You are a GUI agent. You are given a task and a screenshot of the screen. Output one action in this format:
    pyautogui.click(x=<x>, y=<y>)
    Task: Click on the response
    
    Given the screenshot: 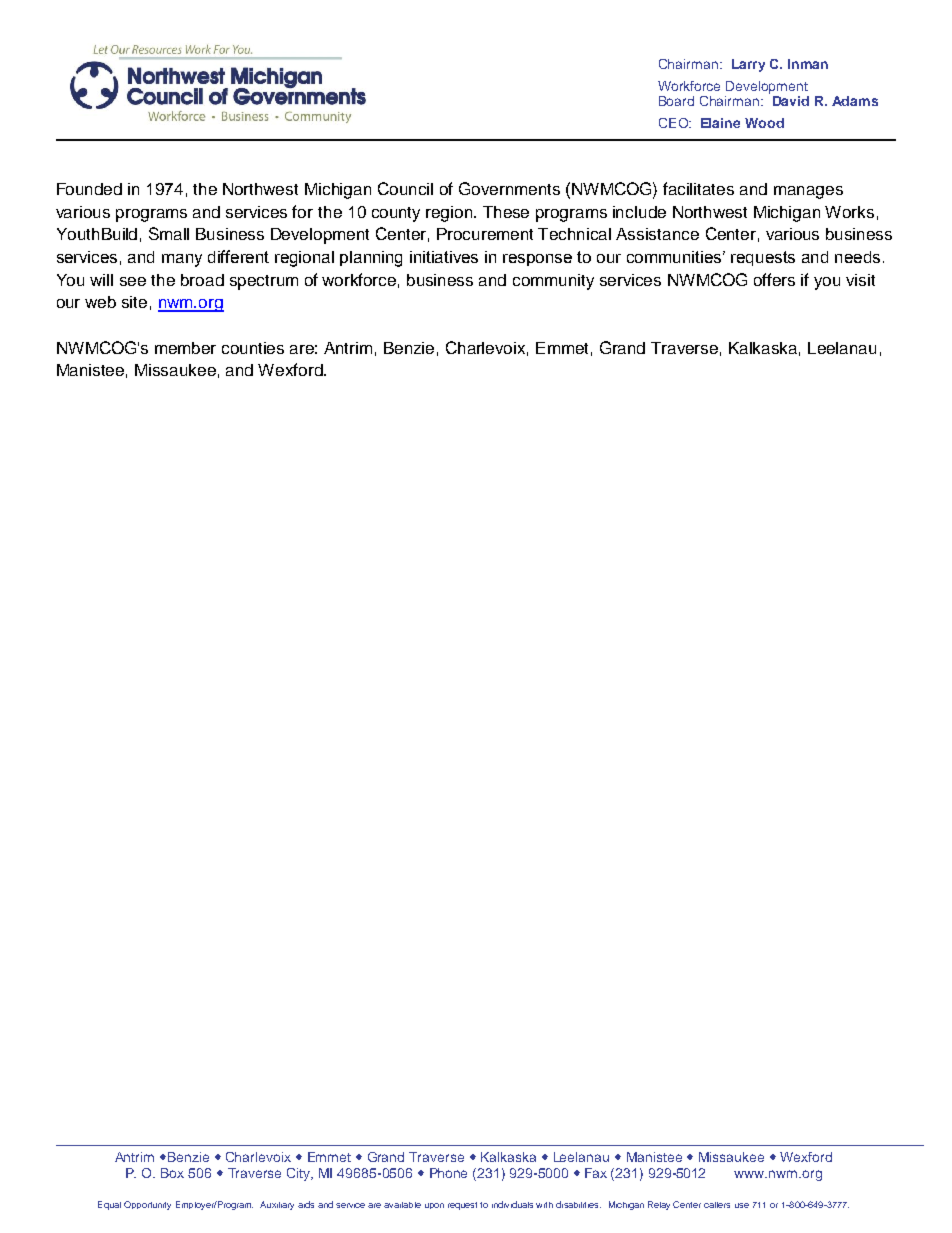 What is the action you would take?
    pyautogui.click(x=537, y=260)
